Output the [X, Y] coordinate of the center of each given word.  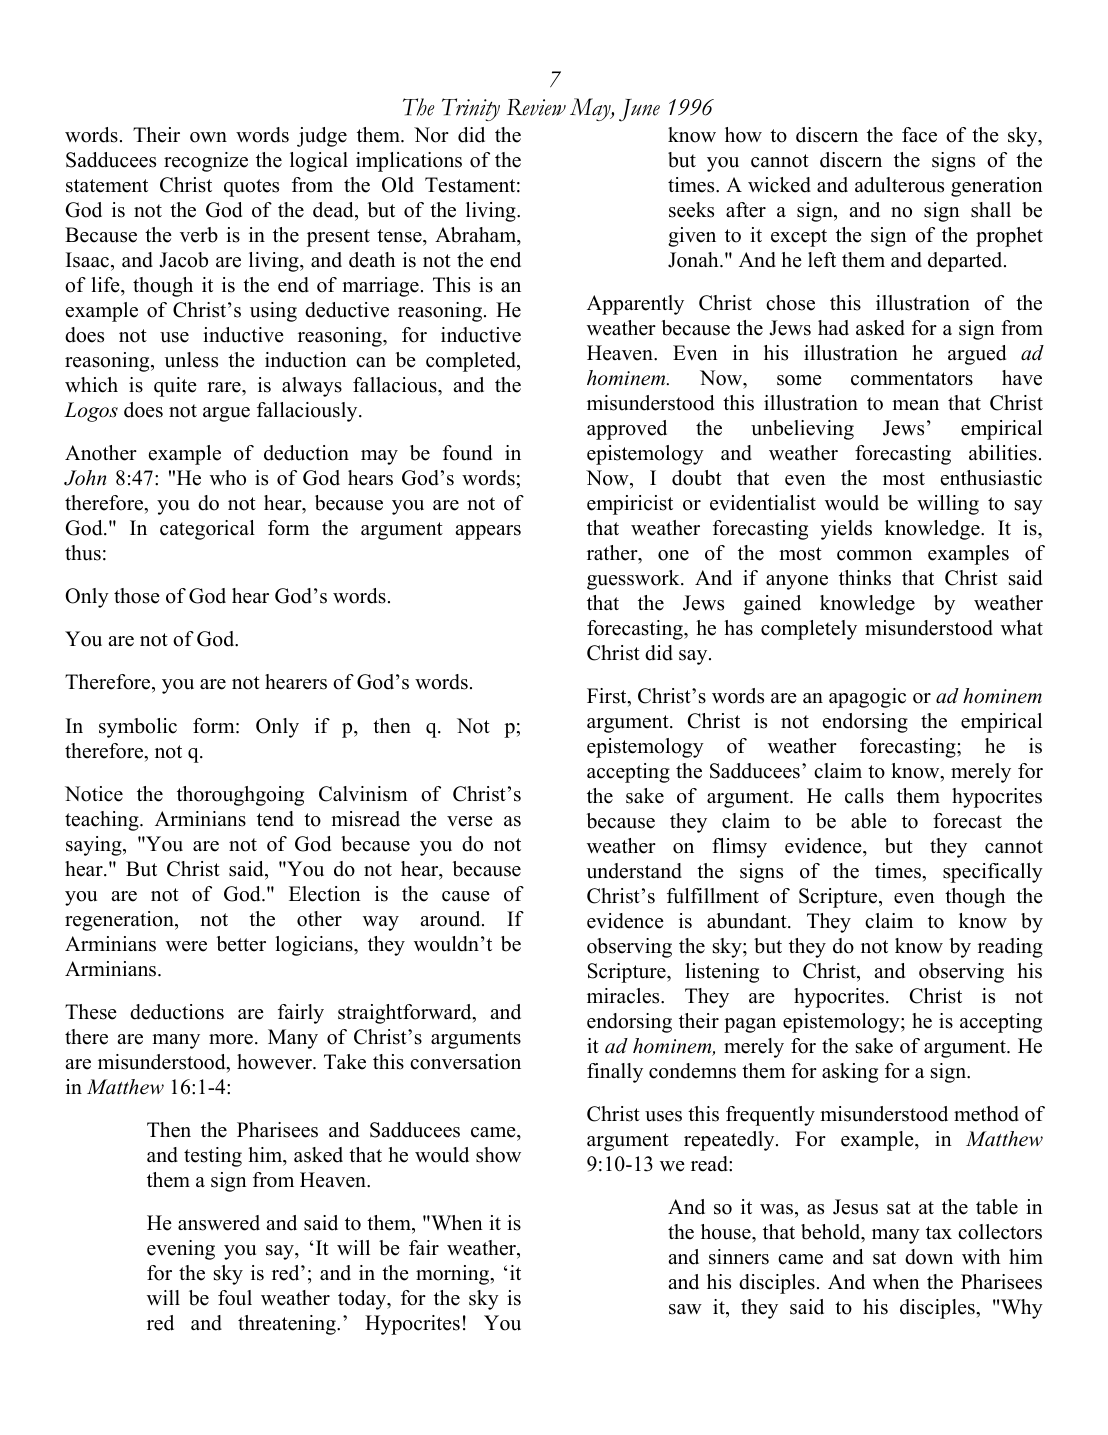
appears [488, 532]
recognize [206, 162]
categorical [207, 530]
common [874, 555]
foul [235, 1298]
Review [536, 107]
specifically [993, 873]
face [919, 135]
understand [634, 871]
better [241, 944]
